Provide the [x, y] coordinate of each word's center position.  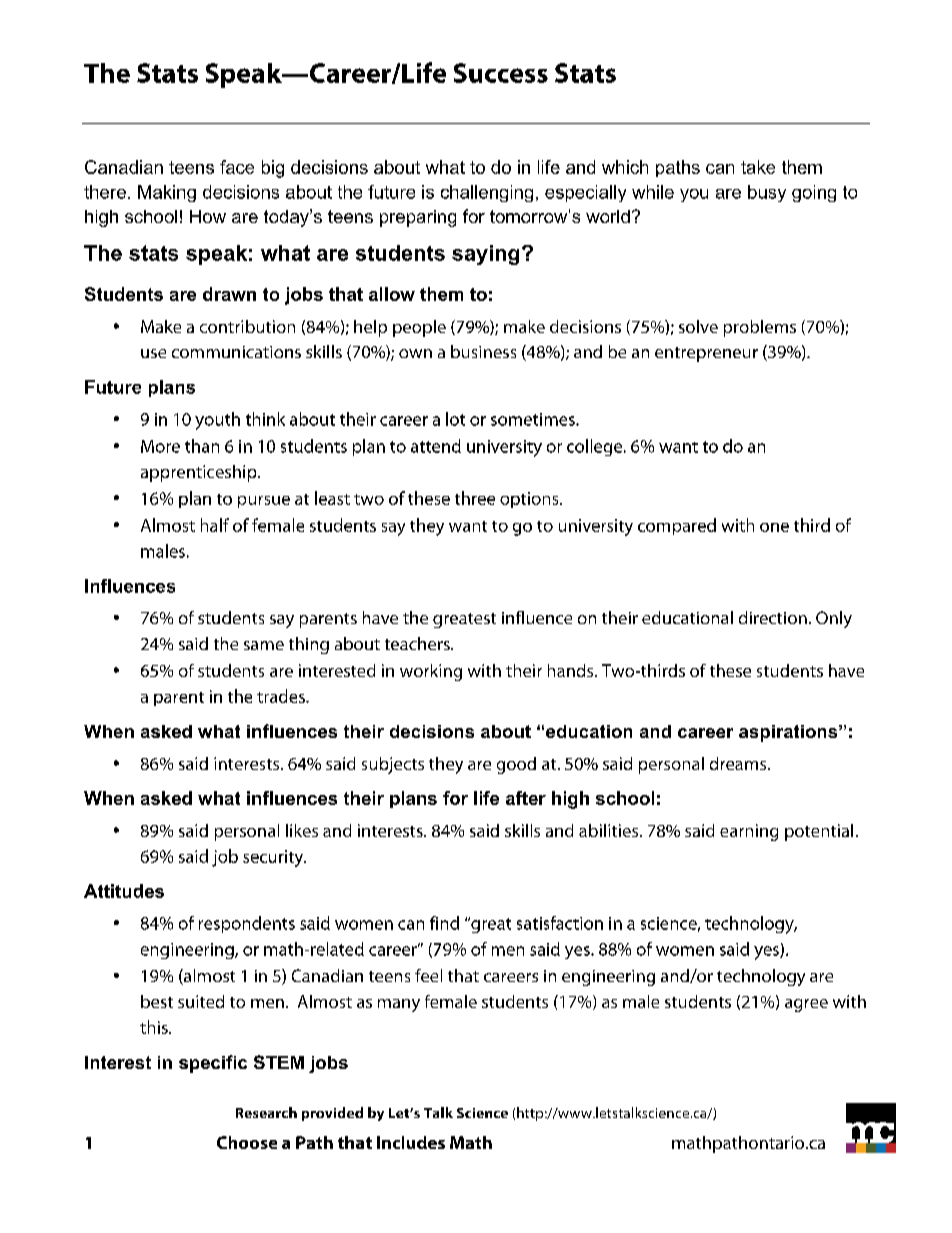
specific [213, 1064]
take [758, 167]
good [516, 765]
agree [806, 1005]
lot [455, 419]
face [237, 167]
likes [302, 830]
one [774, 527]
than [202, 446]
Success [501, 73]
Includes [411, 1142]
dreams [739, 763]
